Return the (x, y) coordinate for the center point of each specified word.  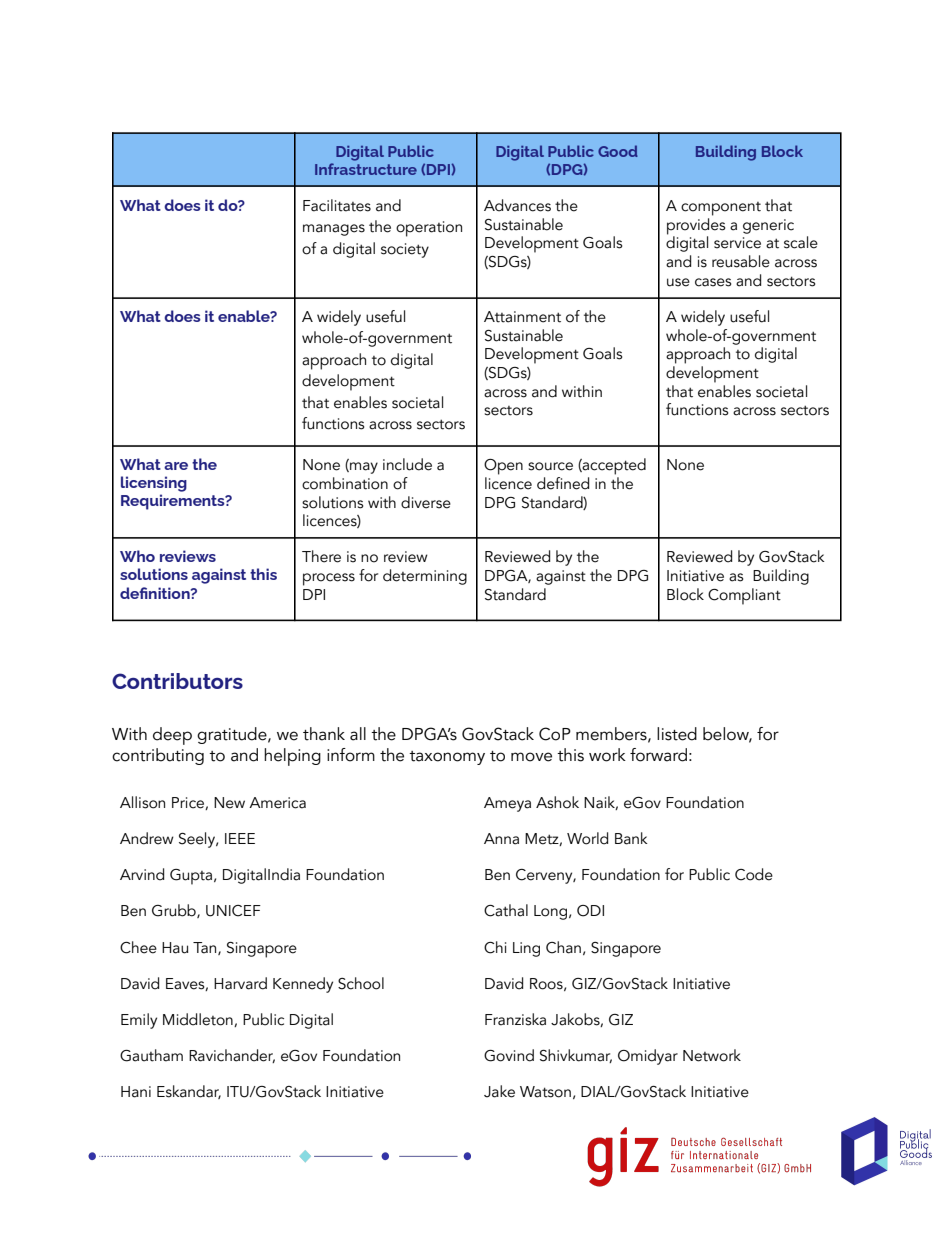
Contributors (177, 681)
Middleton (199, 1020)
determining (425, 577)
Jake (499, 1091)
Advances (517, 205)
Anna (501, 839)
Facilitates (337, 205)
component (721, 209)
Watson (545, 1092)
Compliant (744, 596)
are (176, 466)
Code (754, 874)
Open (503, 467)
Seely (198, 840)
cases (713, 282)
